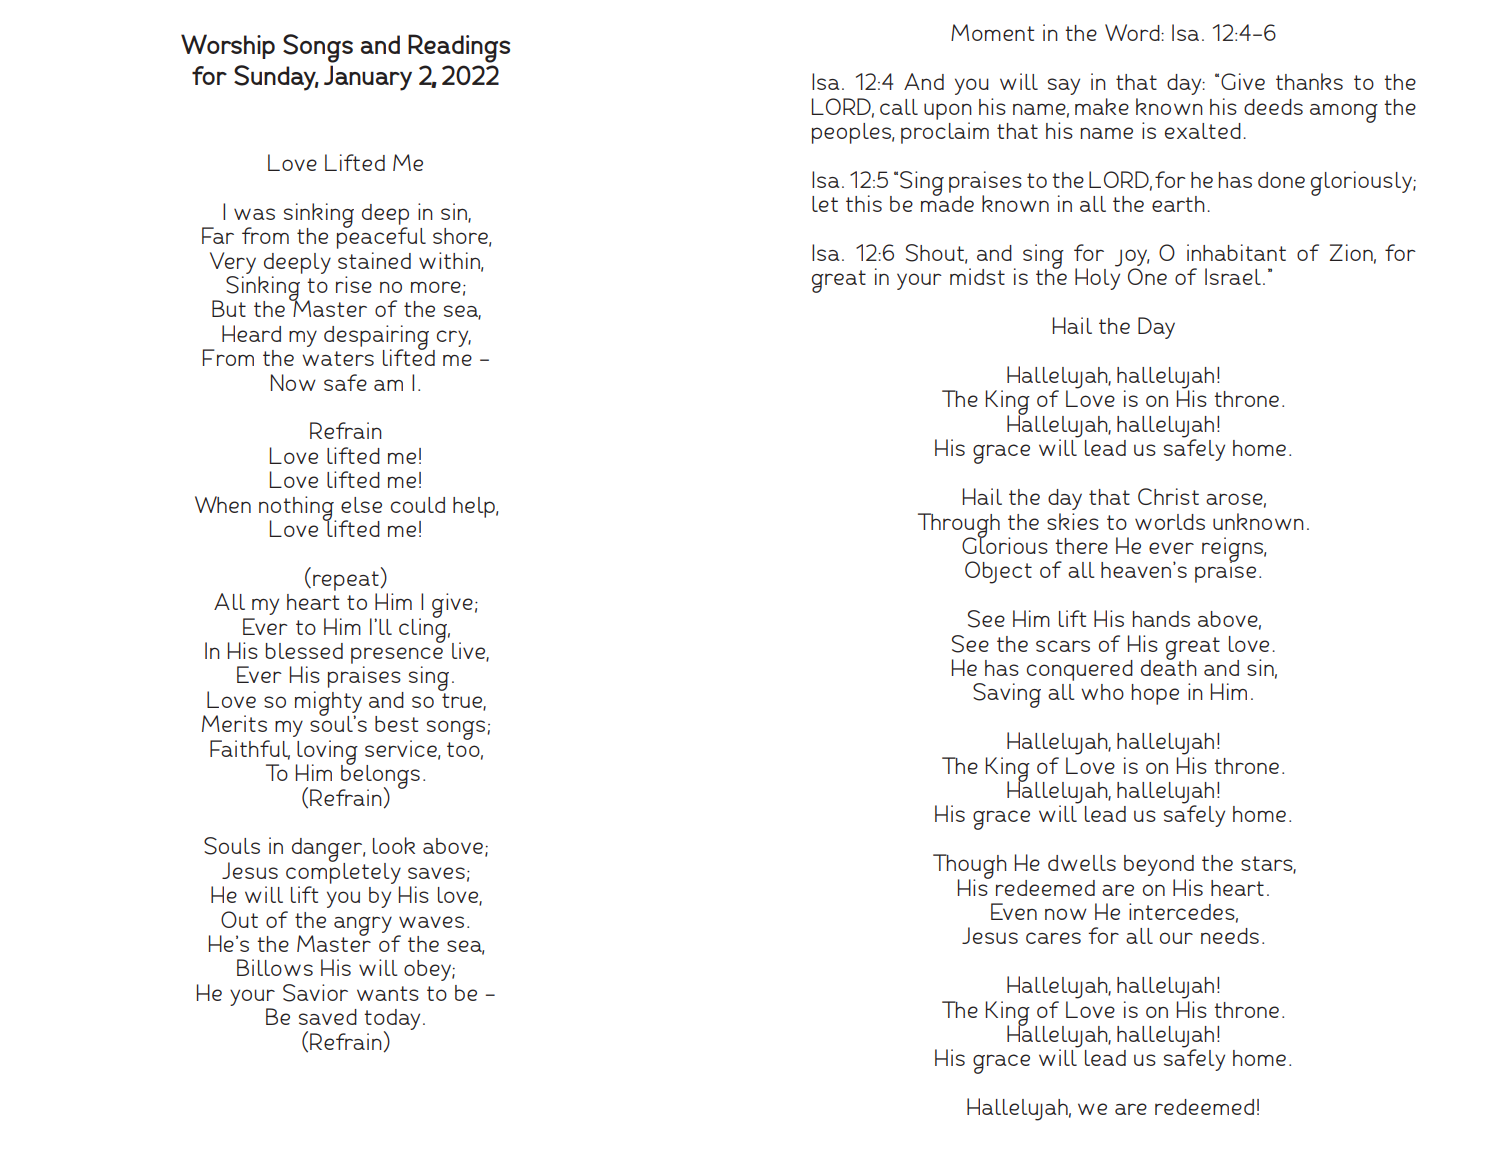 The width and height of the screenshot is (1487, 1149). What do you see at coordinates (977, 276) in the screenshot?
I see `midst` at bounding box center [977, 276].
